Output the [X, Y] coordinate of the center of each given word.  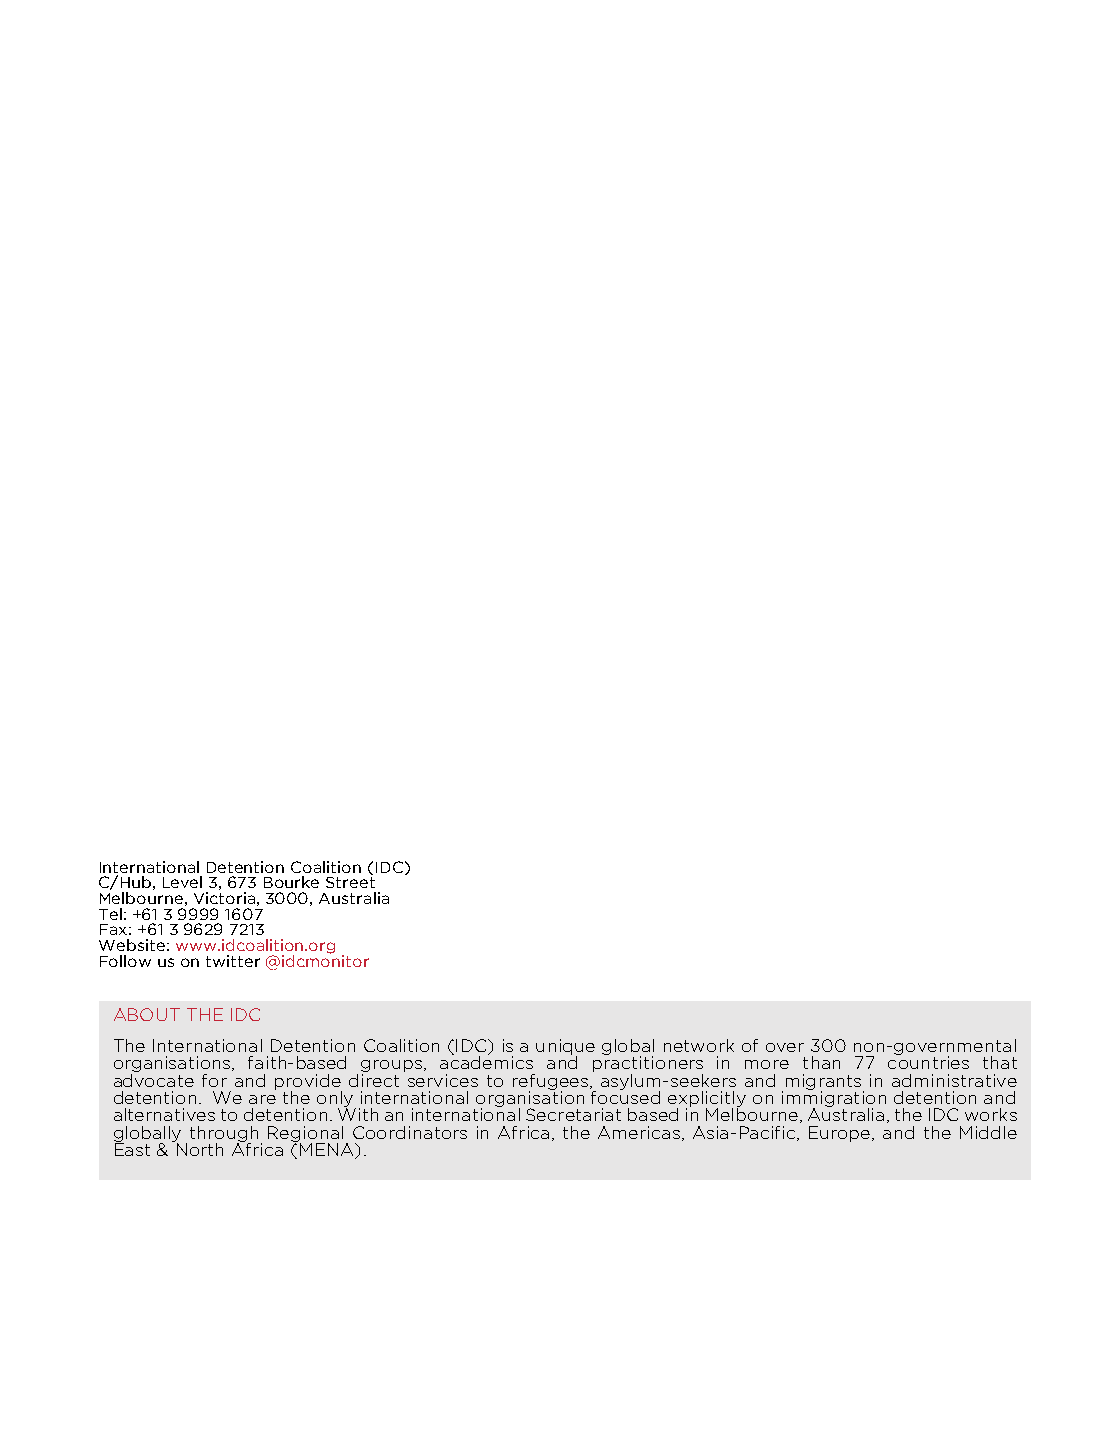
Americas [640, 1133]
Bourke [291, 882]
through [226, 1135]
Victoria [224, 898]
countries [928, 1061]
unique [565, 1048]
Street [350, 882]
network [699, 1045]
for [214, 1080]
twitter [233, 961]
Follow [125, 961]
